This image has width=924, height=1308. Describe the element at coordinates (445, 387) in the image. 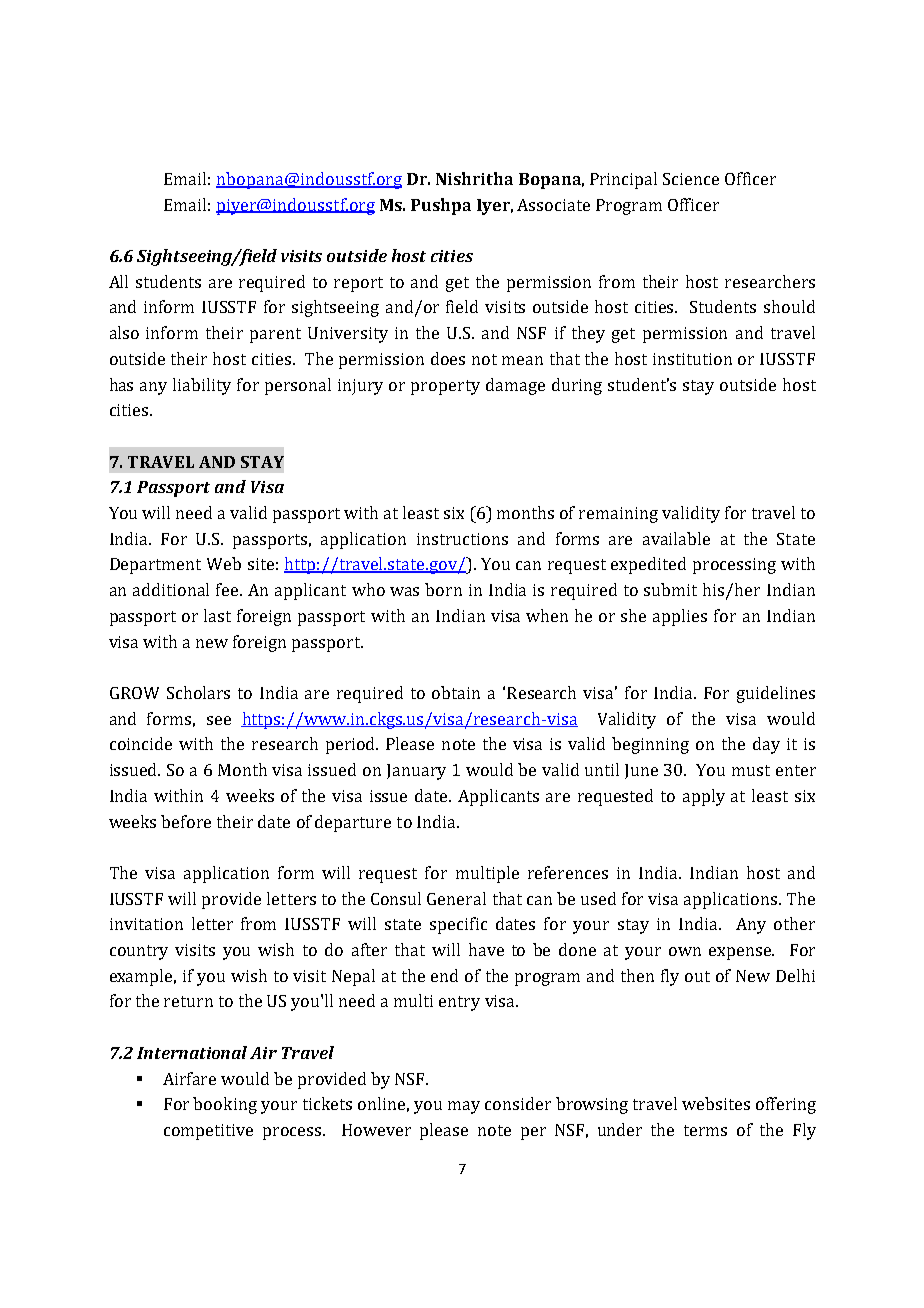

I see `property` at that location.
